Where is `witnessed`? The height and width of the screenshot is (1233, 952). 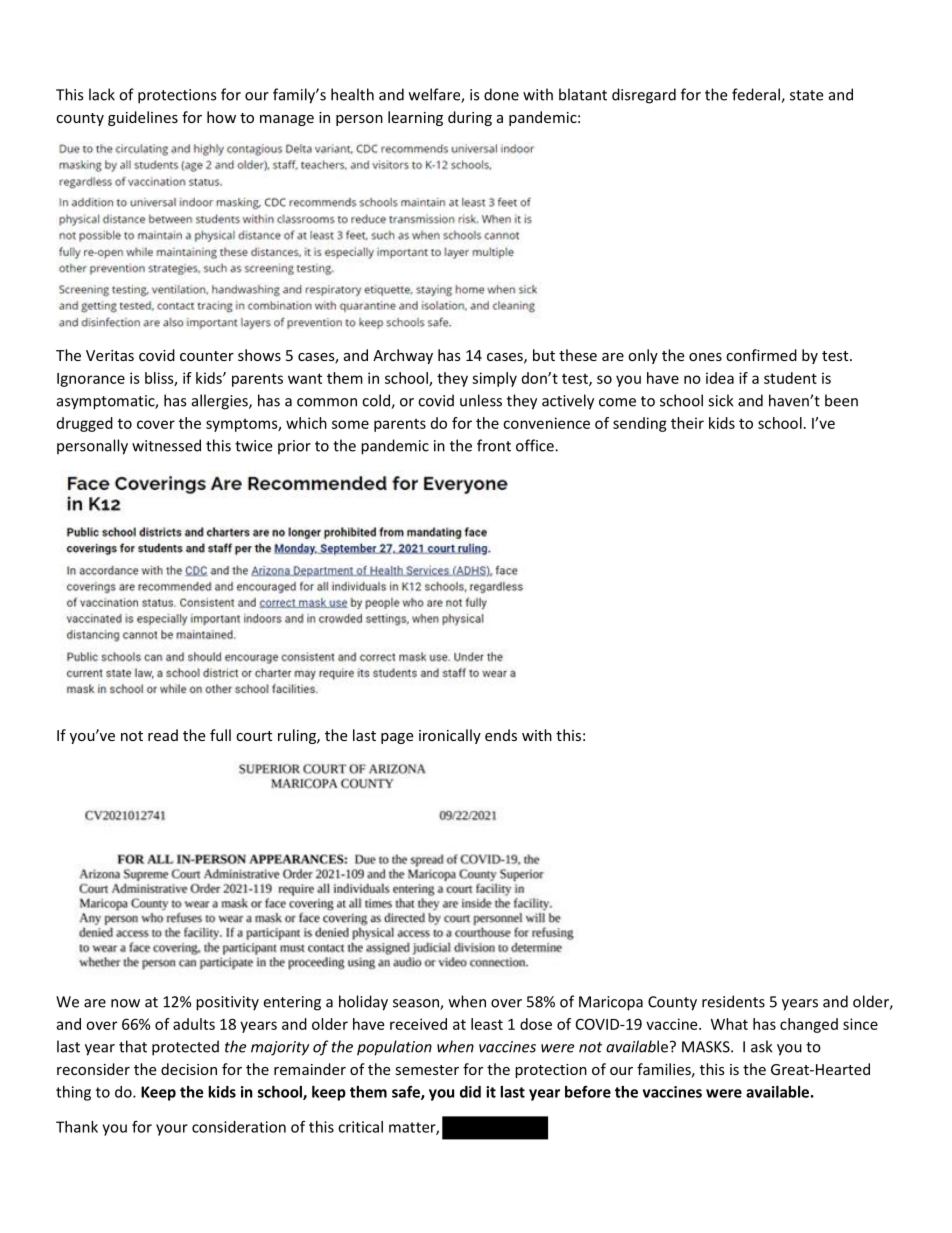 witnessed is located at coordinates (166, 445).
